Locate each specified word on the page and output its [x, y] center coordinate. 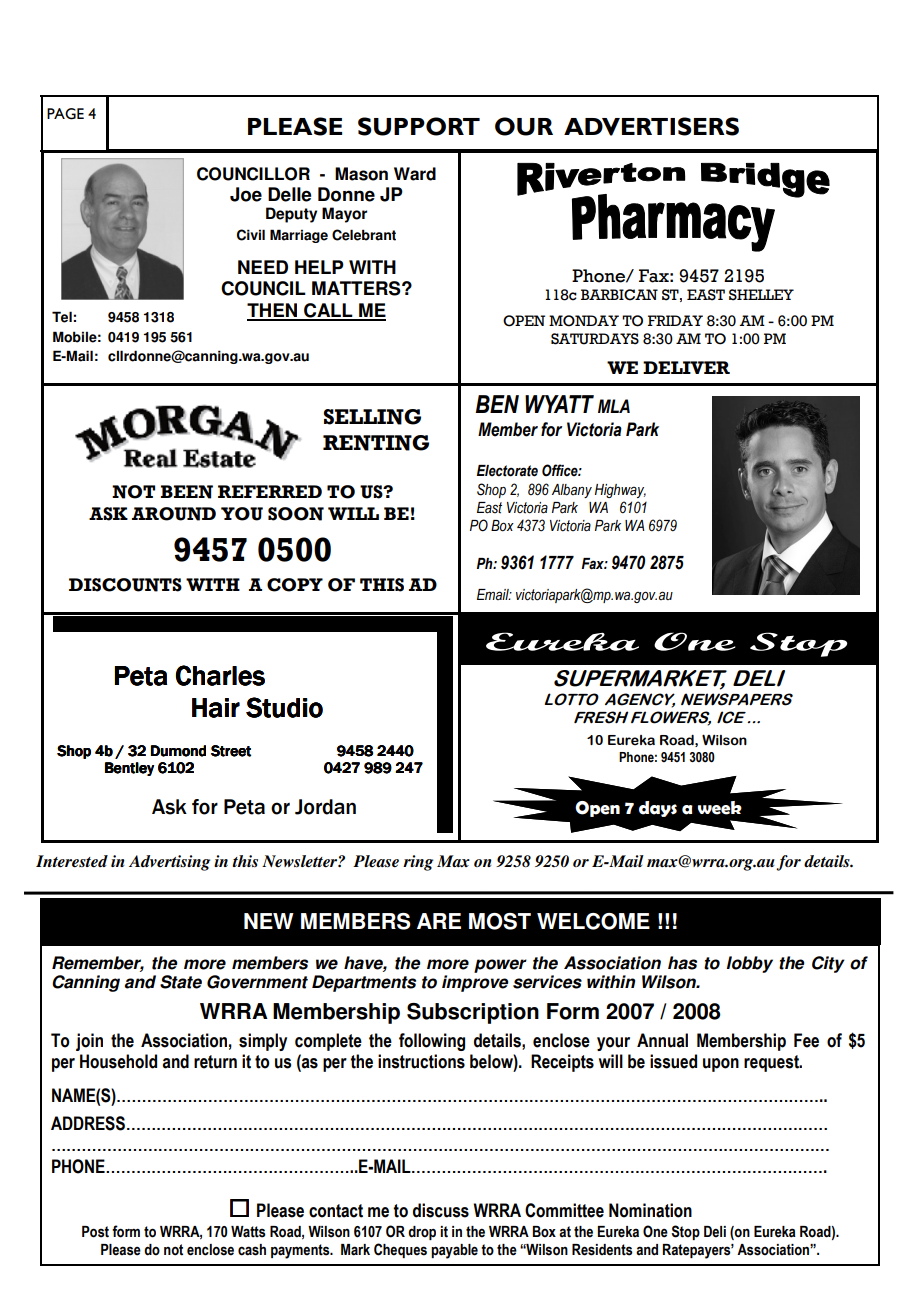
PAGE [65, 114]
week [720, 808]
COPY [295, 585]
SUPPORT [419, 126]
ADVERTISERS [651, 126]
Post [95, 1232]
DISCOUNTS [125, 585]
